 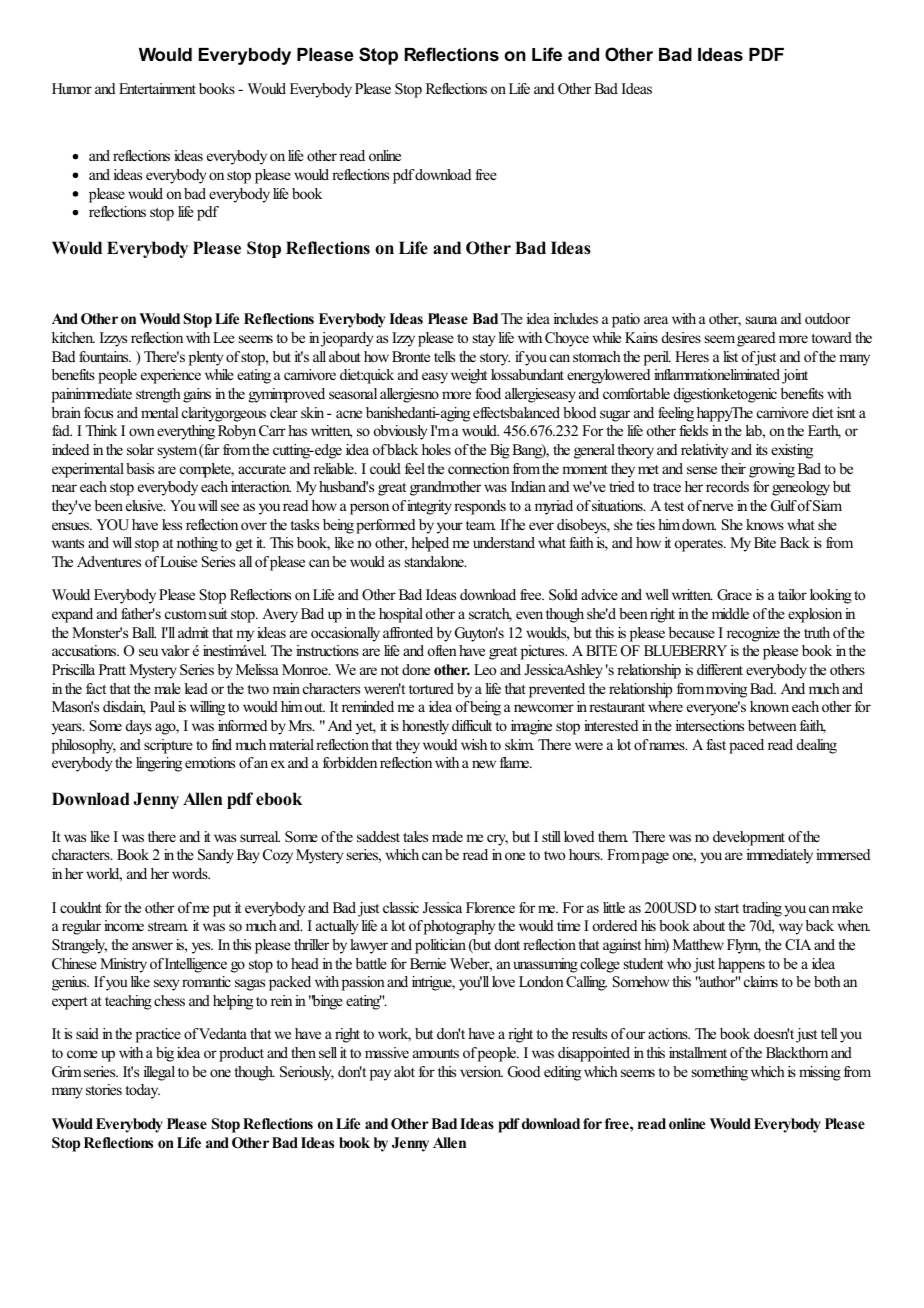 I want to click on standalone, so click(x=435, y=561).
